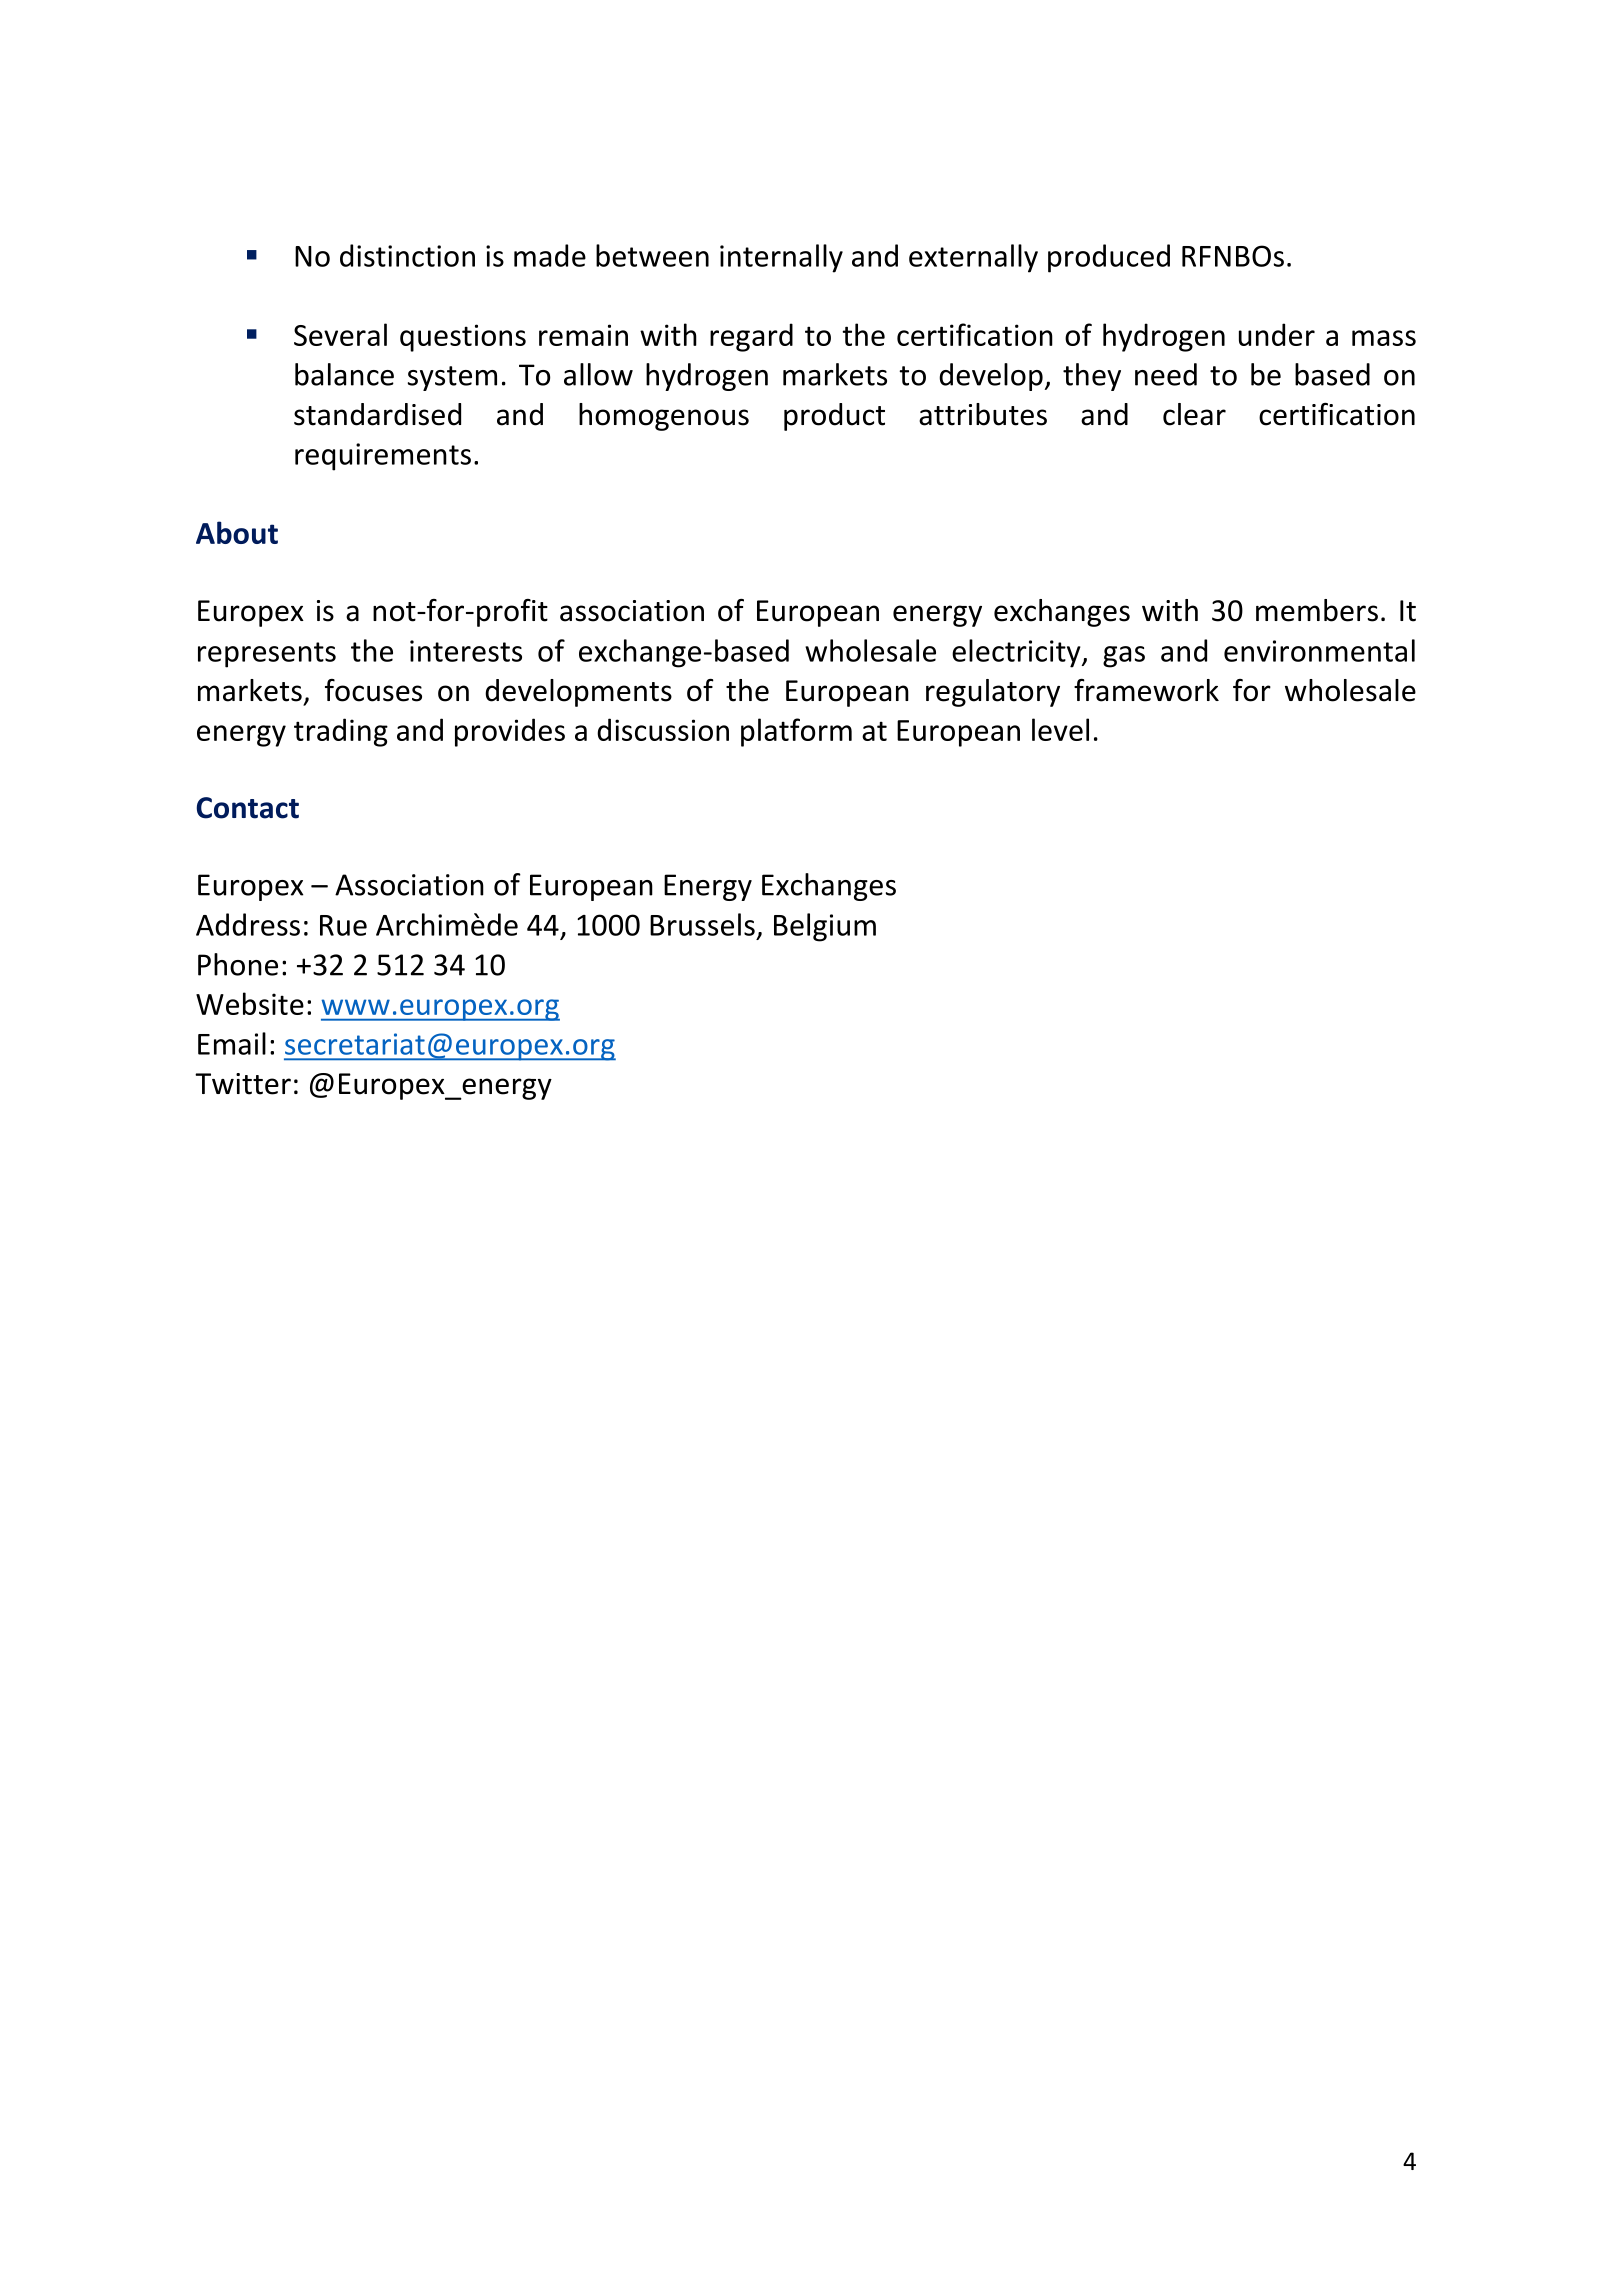 This screenshot has height=2279, width=1611. Describe the element at coordinates (834, 417) in the screenshot. I see `product` at that location.
